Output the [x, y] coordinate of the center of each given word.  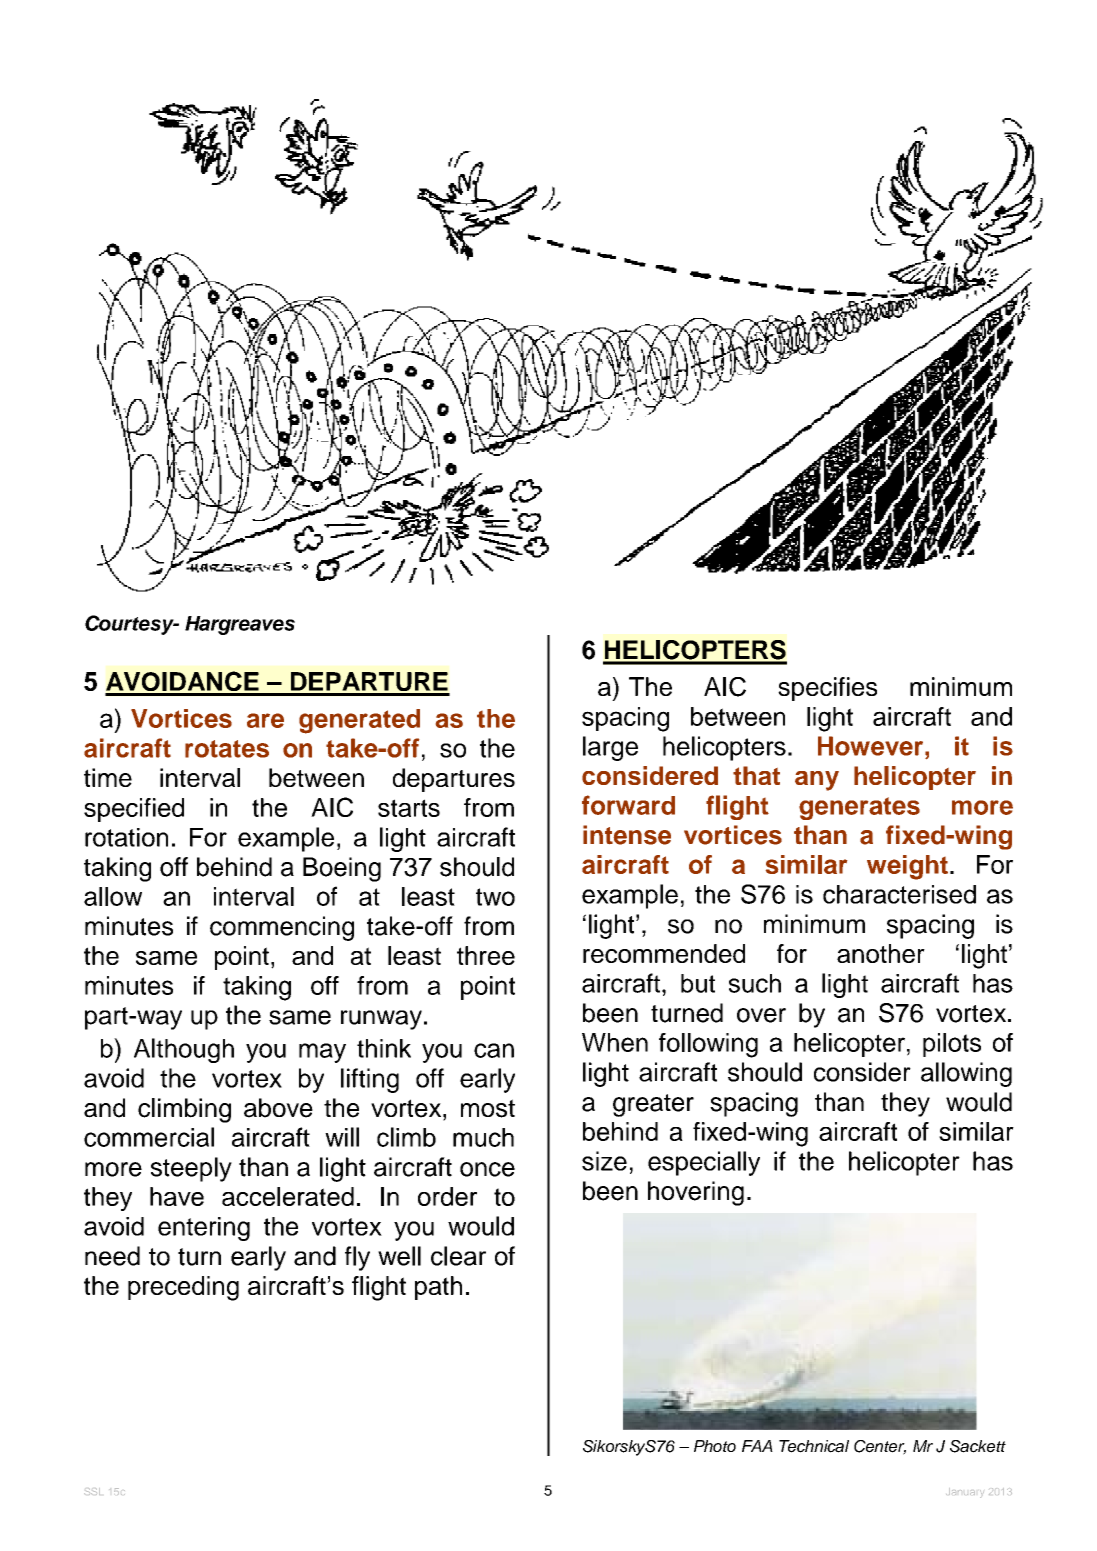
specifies [827, 689]
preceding [183, 1288]
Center [880, 1447]
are [265, 720]
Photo [715, 1446]
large [610, 748]
